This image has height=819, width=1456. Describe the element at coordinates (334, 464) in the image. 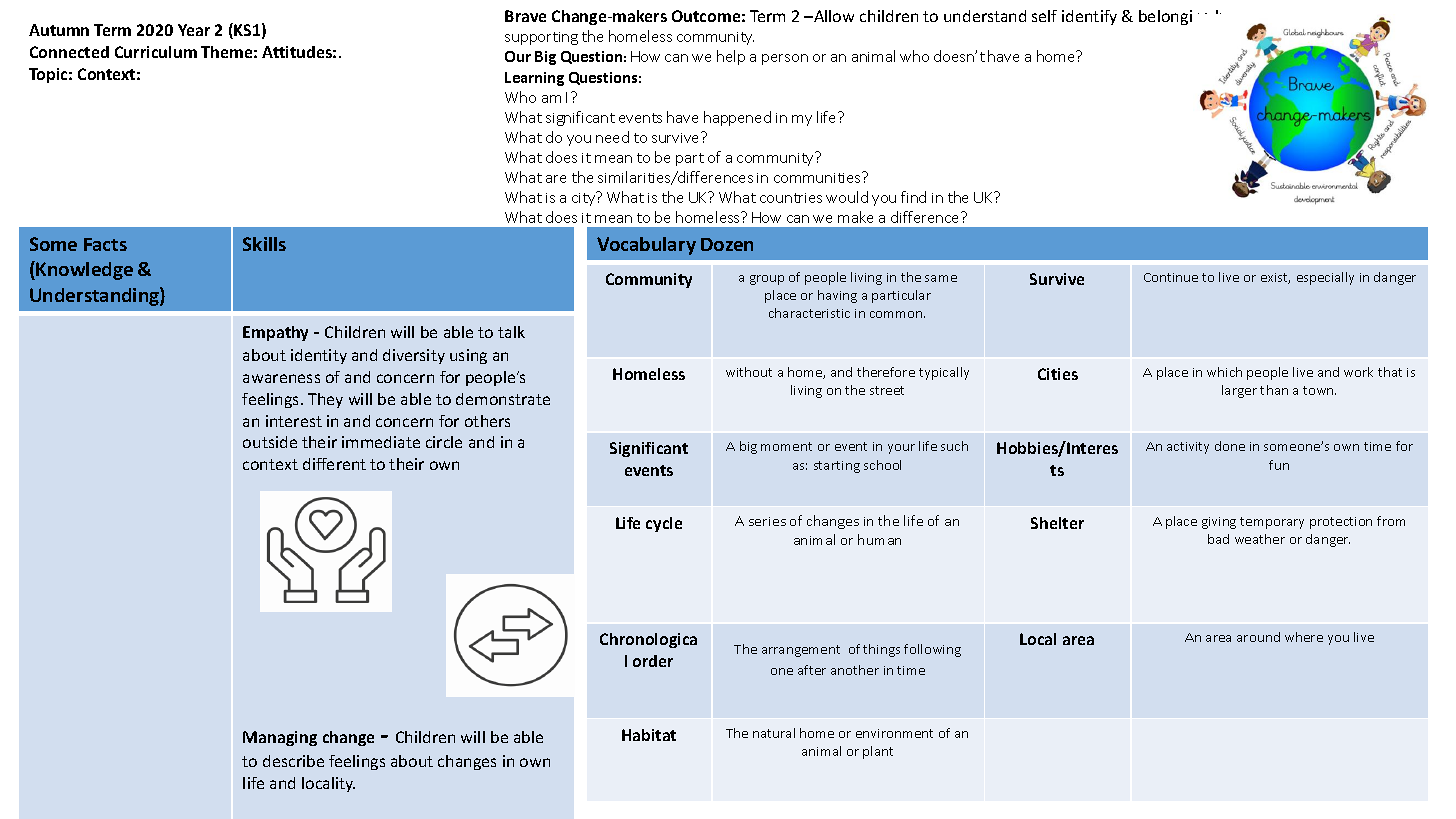

I see `different` at that location.
